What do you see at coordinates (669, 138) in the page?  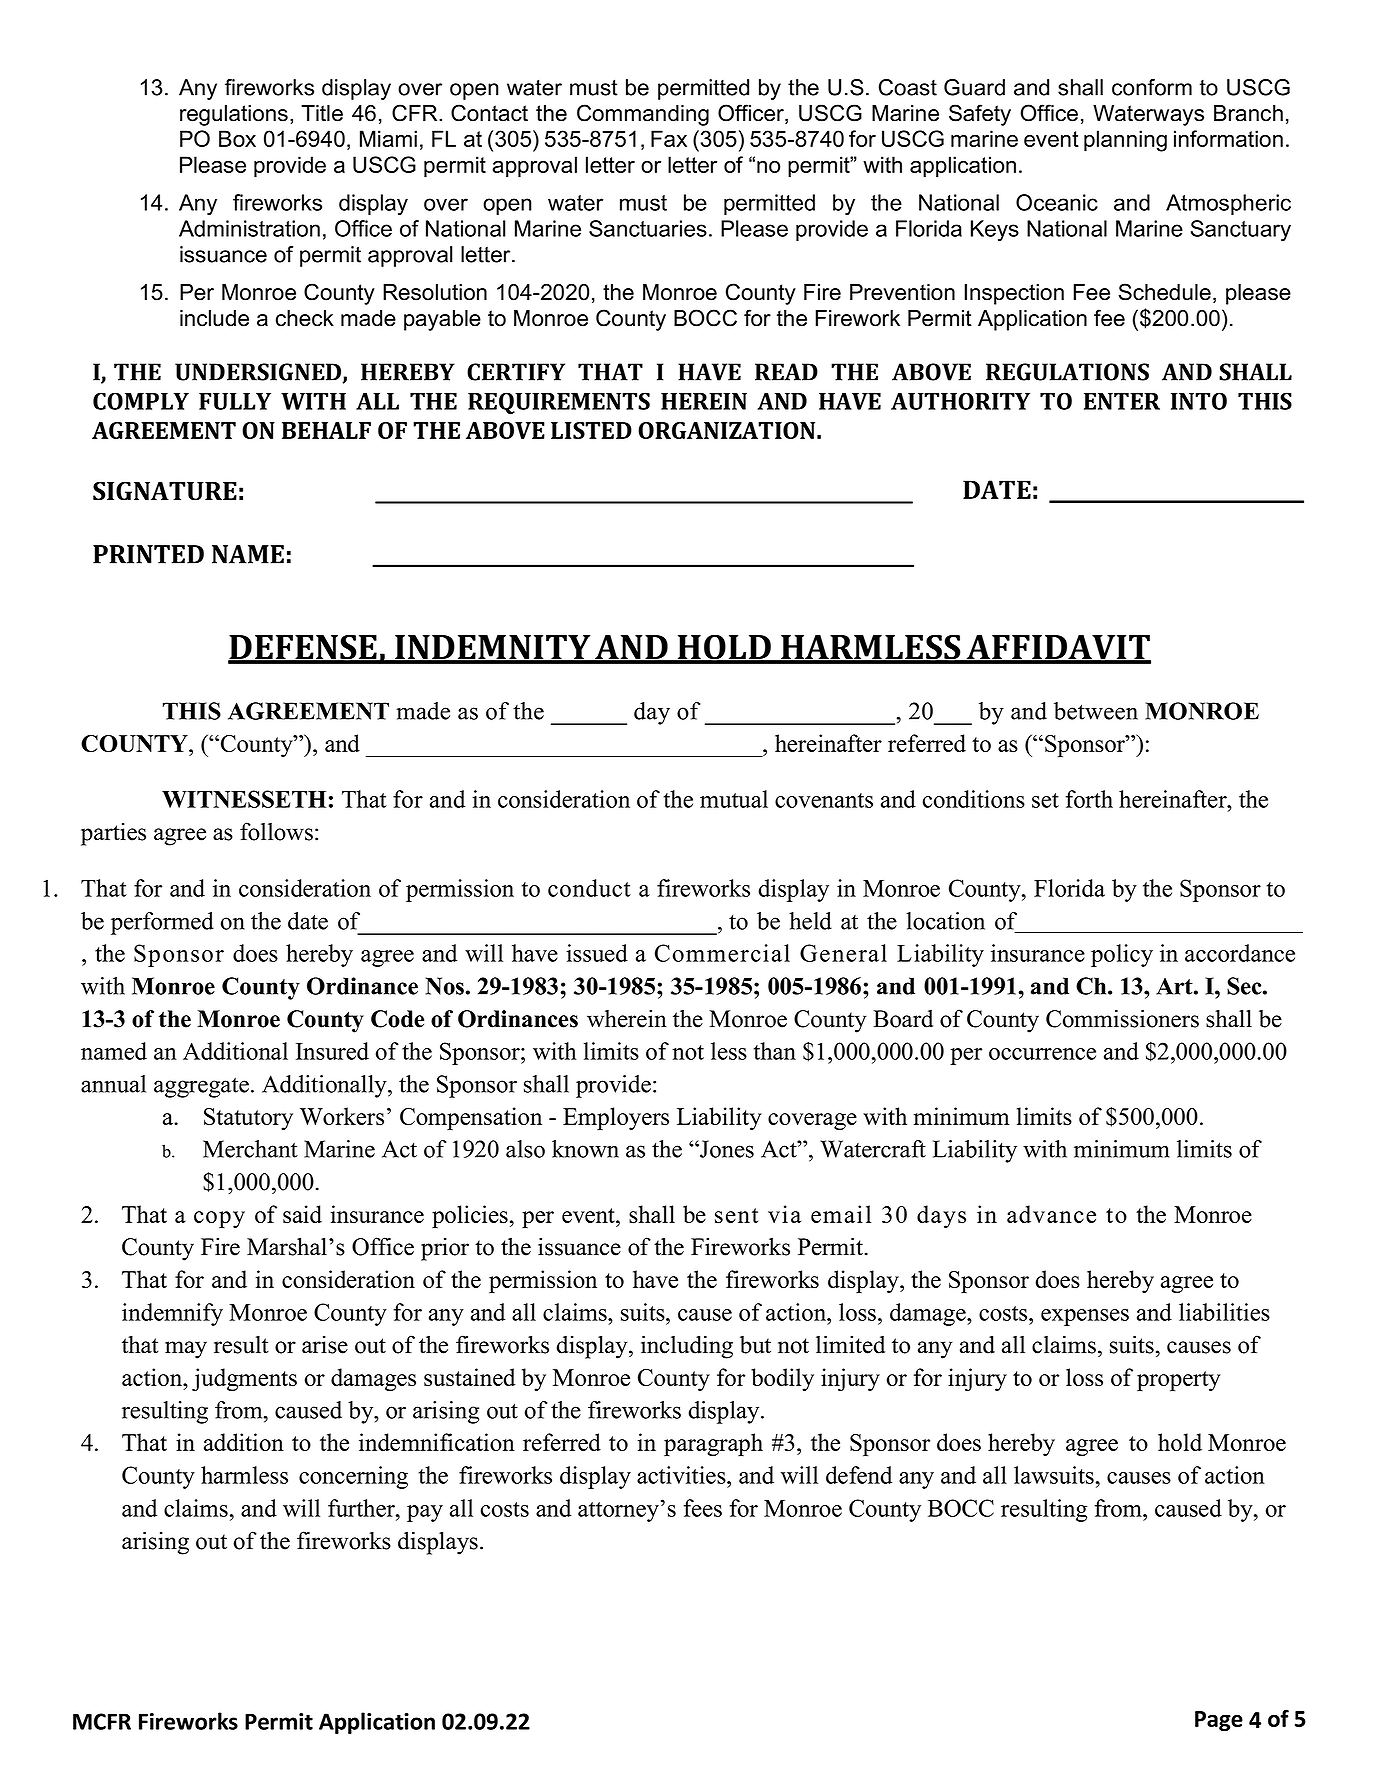 I see `Fax` at bounding box center [669, 138].
